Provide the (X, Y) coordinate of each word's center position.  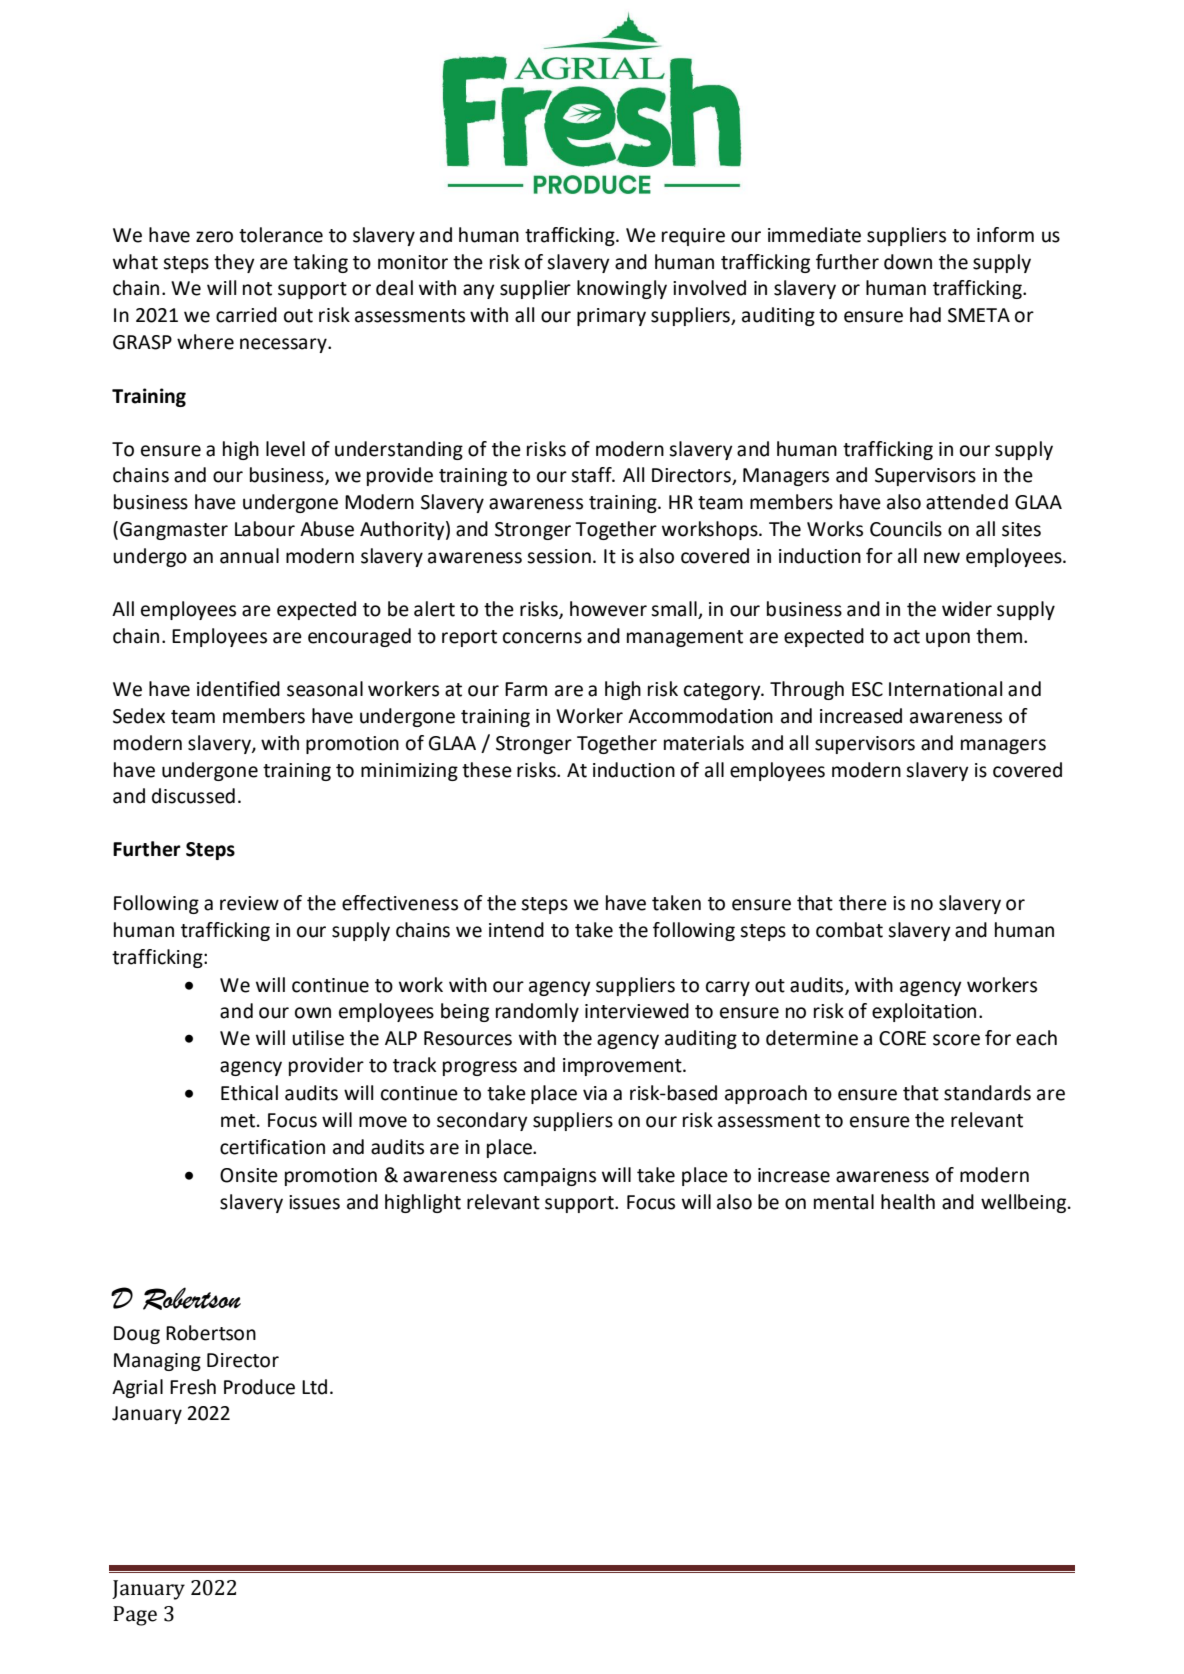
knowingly (622, 289)
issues (314, 1202)
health (908, 1202)
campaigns (550, 1177)
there (863, 903)
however (608, 609)
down (908, 262)
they (234, 263)
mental (844, 1202)
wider (967, 609)
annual (249, 556)
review (249, 903)
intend (516, 930)
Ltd (314, 1387)
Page (135, 1616)
